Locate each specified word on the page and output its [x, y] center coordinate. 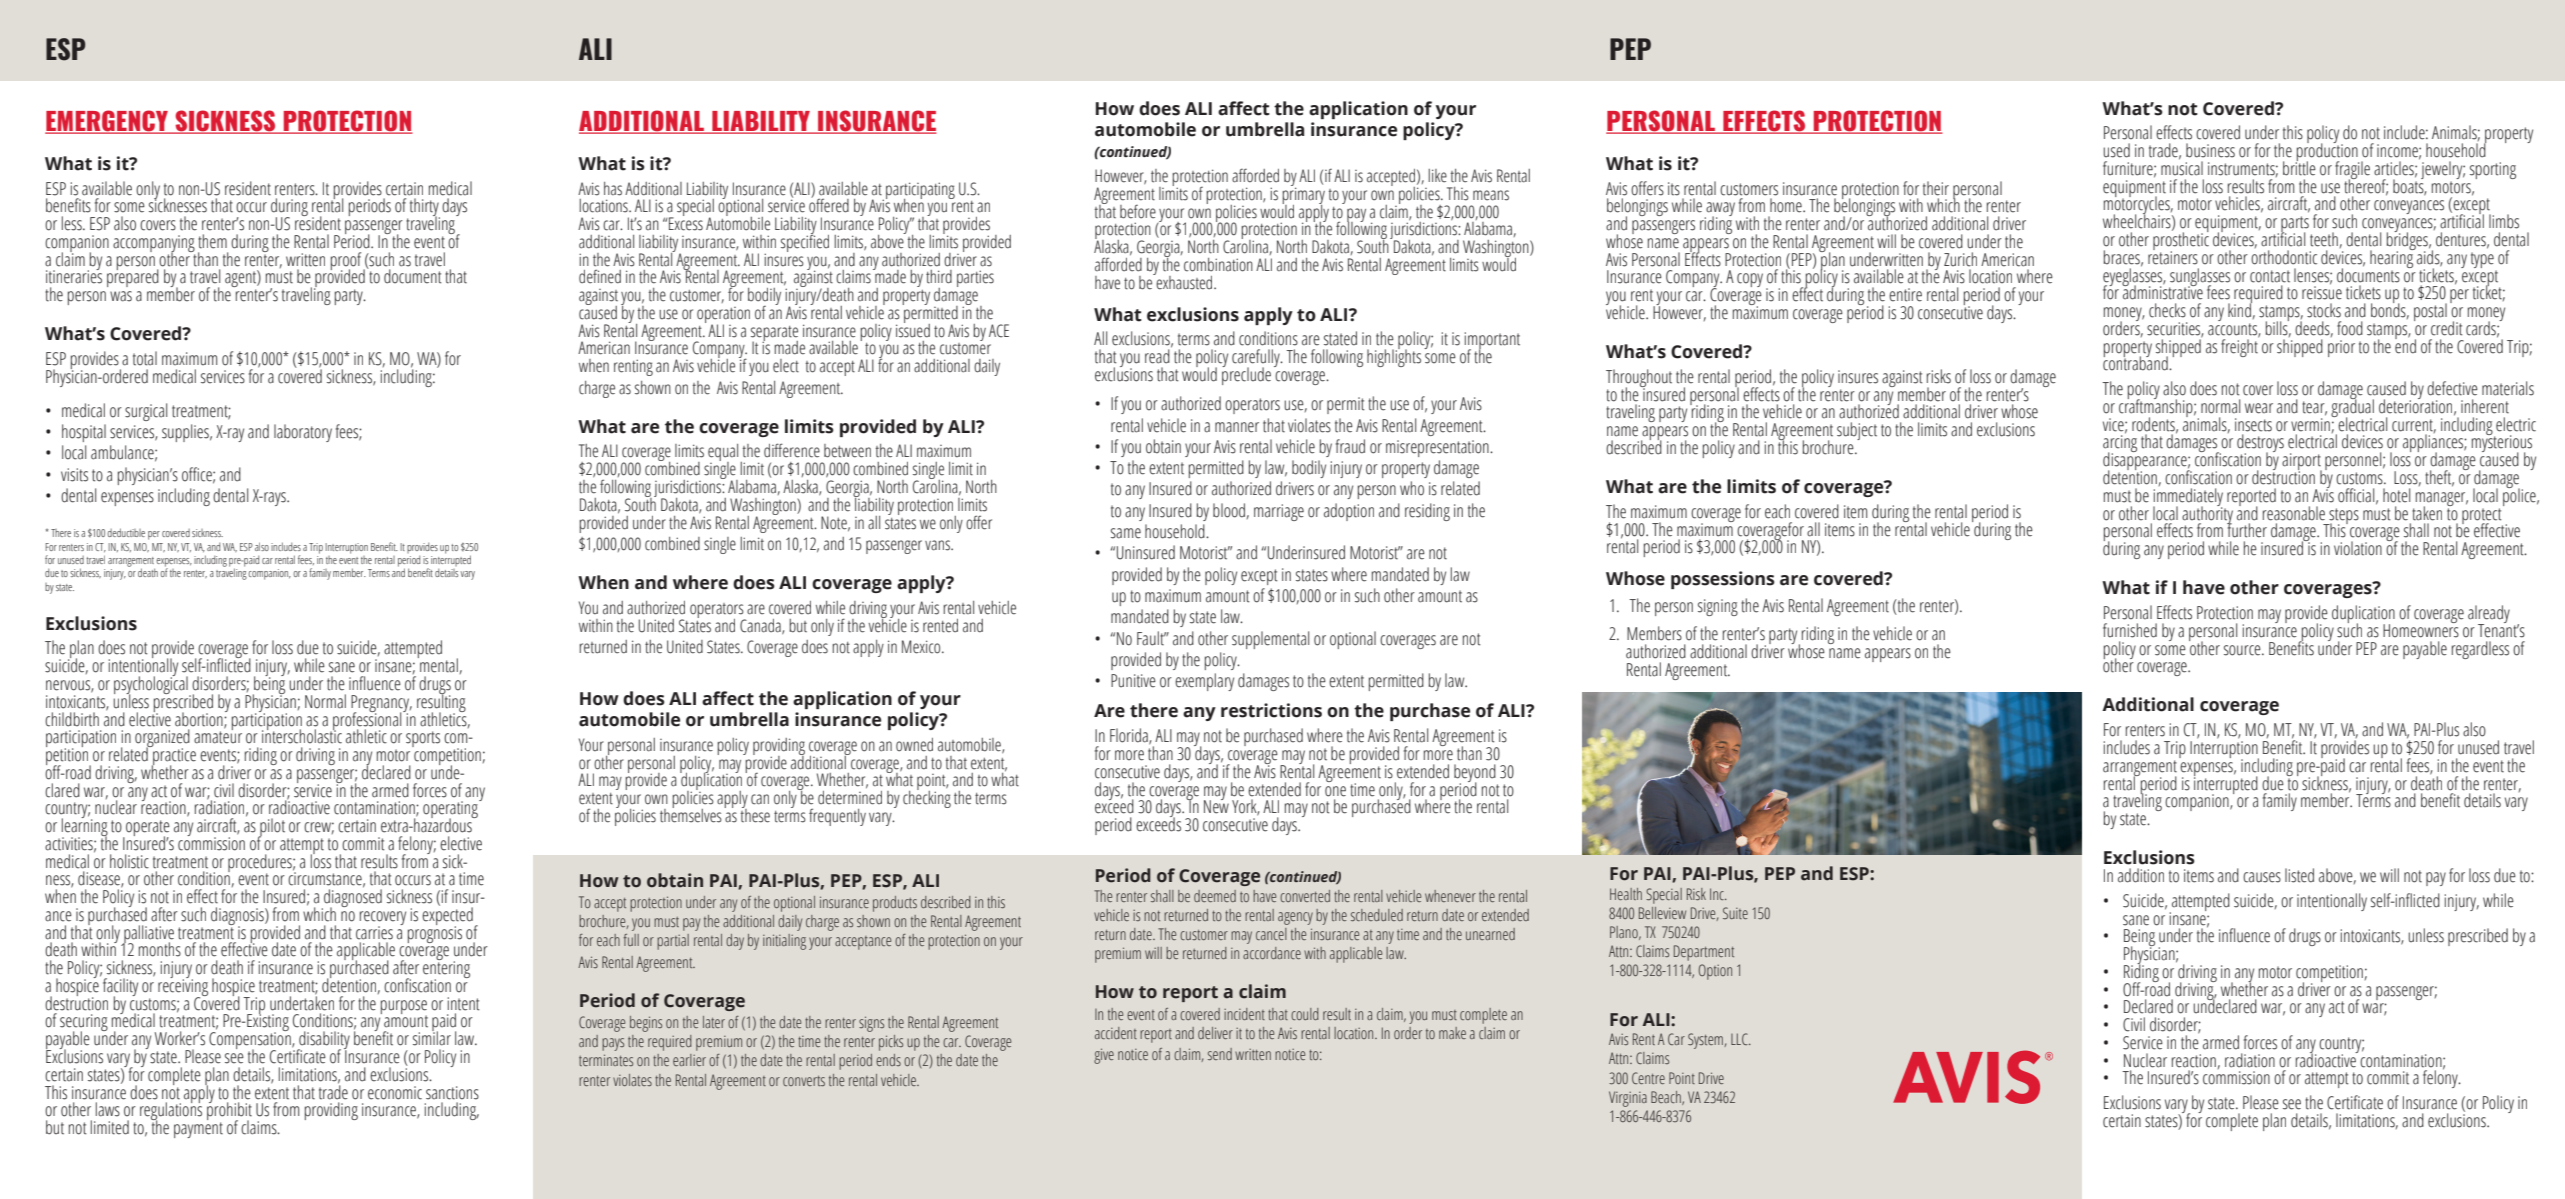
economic [395, 1093]
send [1220, 1054]
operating [451, 810]
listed [2299, 875]
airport [2302, 463]
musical [2182, 167]
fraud [1350, 446]
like [1437, 176]
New [1216, 806]
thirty [425, 208]
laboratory [303, 433]
